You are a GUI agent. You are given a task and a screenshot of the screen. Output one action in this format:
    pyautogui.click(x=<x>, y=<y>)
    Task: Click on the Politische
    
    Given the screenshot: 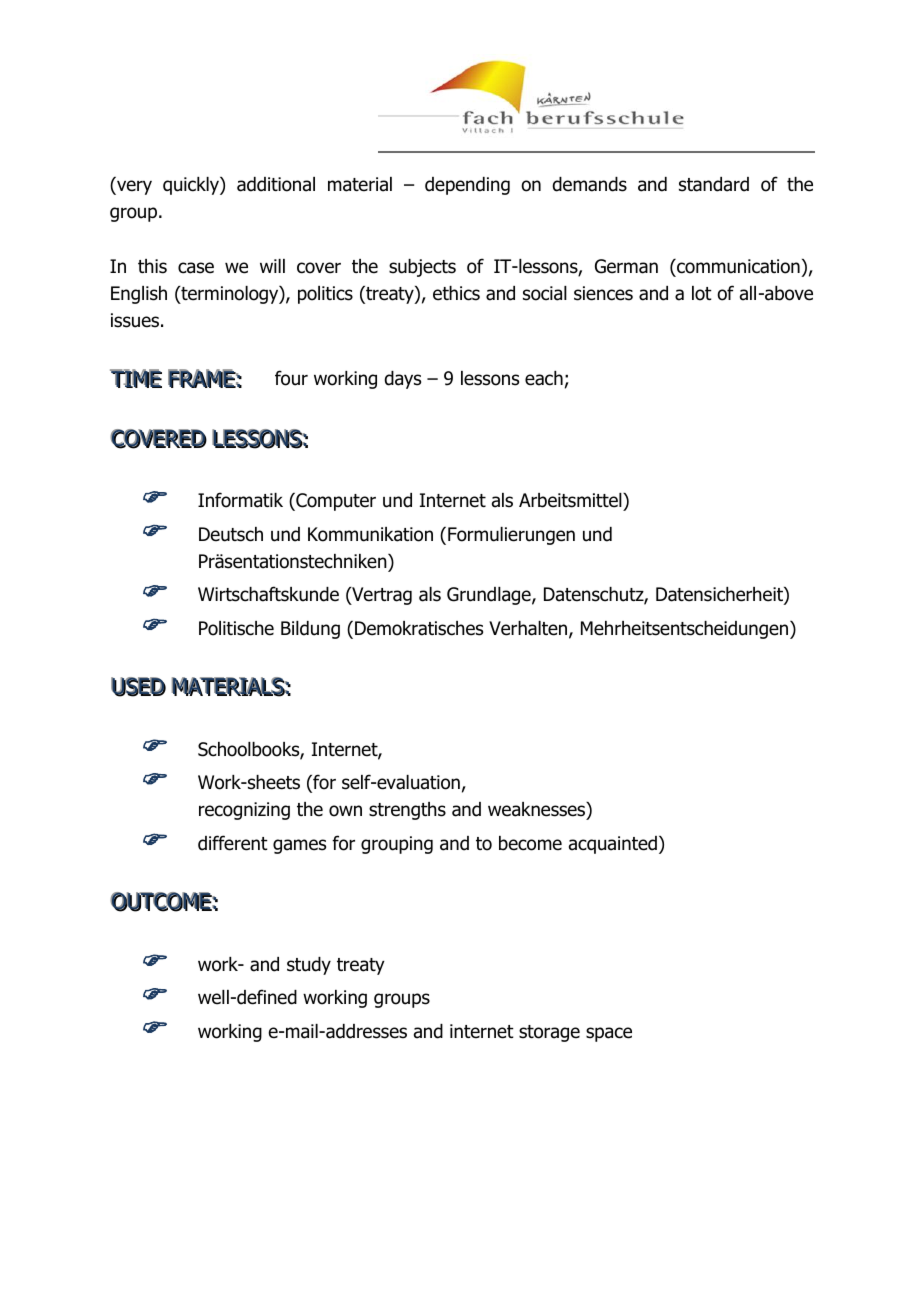 What is the action you would take?
    pyautogui.click(x=236, y=628)
